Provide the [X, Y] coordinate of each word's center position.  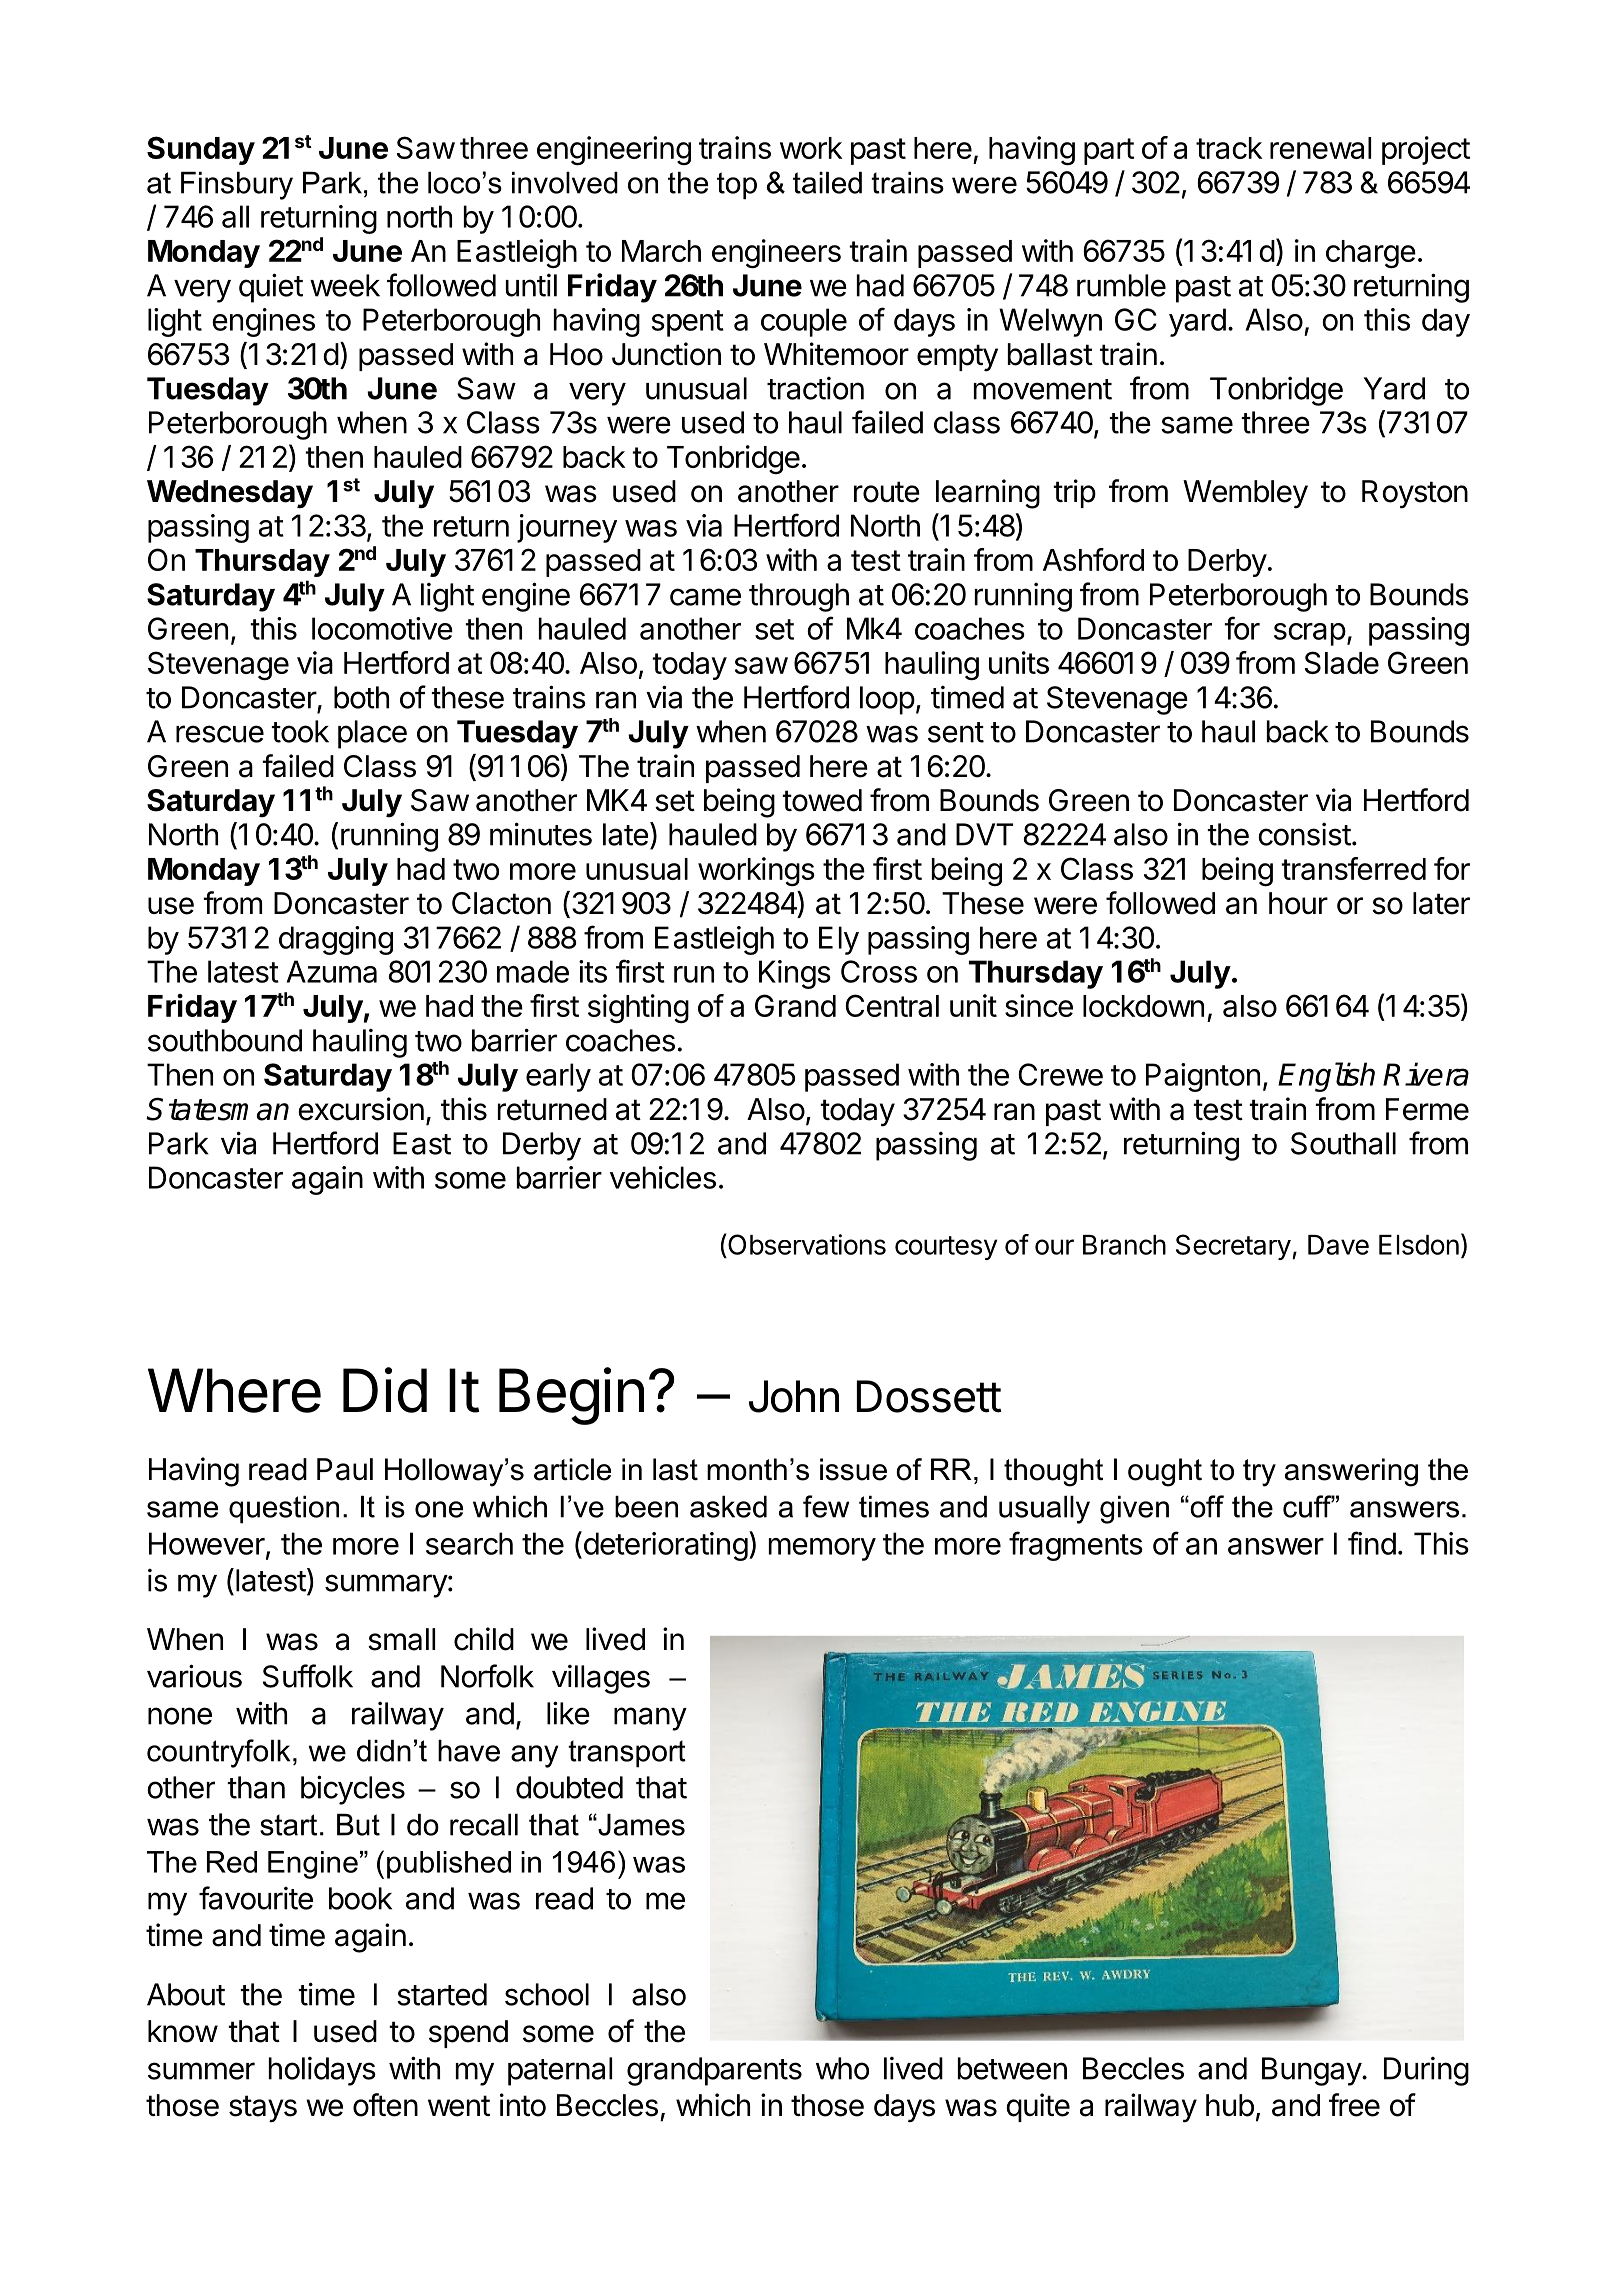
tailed [827, 183]
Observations [806, 1244]
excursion [361, 1109]
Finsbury [237, 186]
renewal [1320, 148]
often [385, 2105]
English [1326, 1077]
